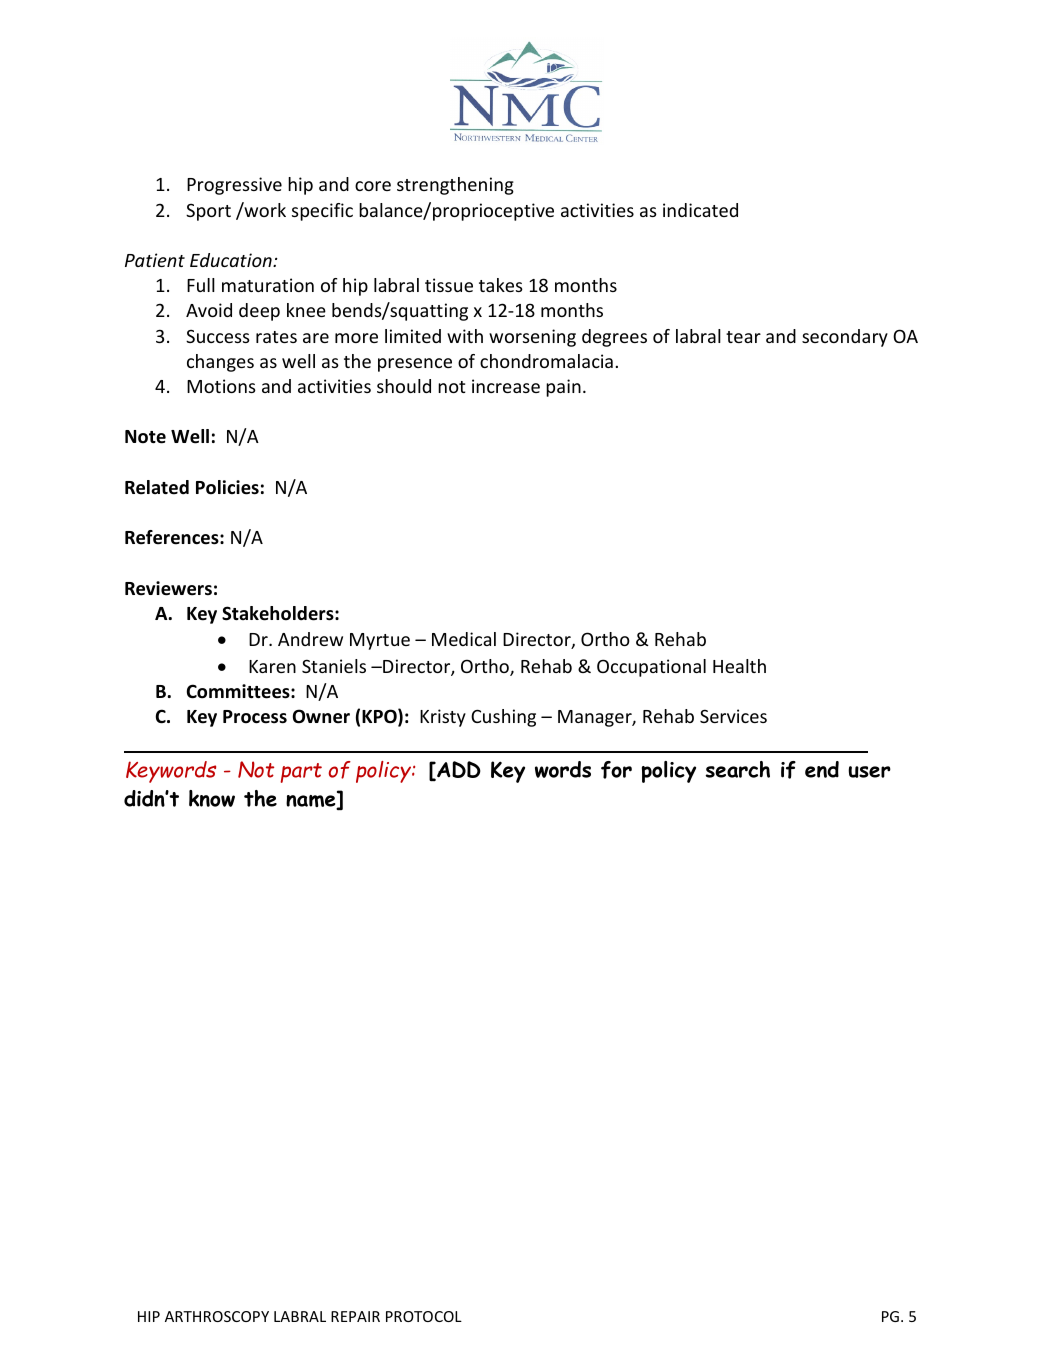 The width and height of the screenshot is (1054, 1364). Describe the element at coordinates (255, 717) in the screenshot. I see `Process` at that location.
